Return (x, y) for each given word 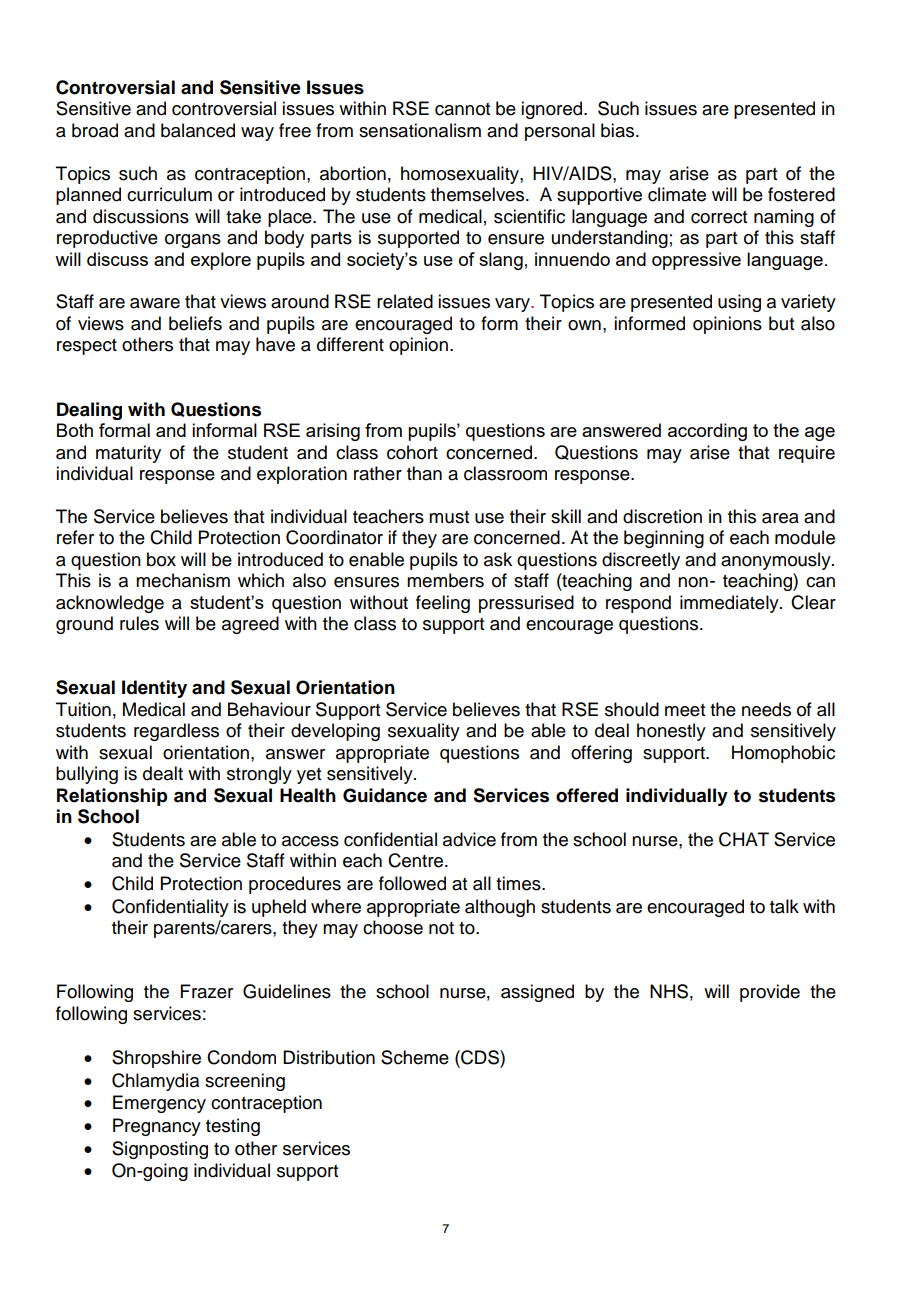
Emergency (159, 1104)
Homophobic (783, 754)
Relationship (112, 797)
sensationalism (420, 130)
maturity (128, 454)
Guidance (385, 795)
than (424, 473)
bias (619, 130)
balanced (198, 130)
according (707, 432)
